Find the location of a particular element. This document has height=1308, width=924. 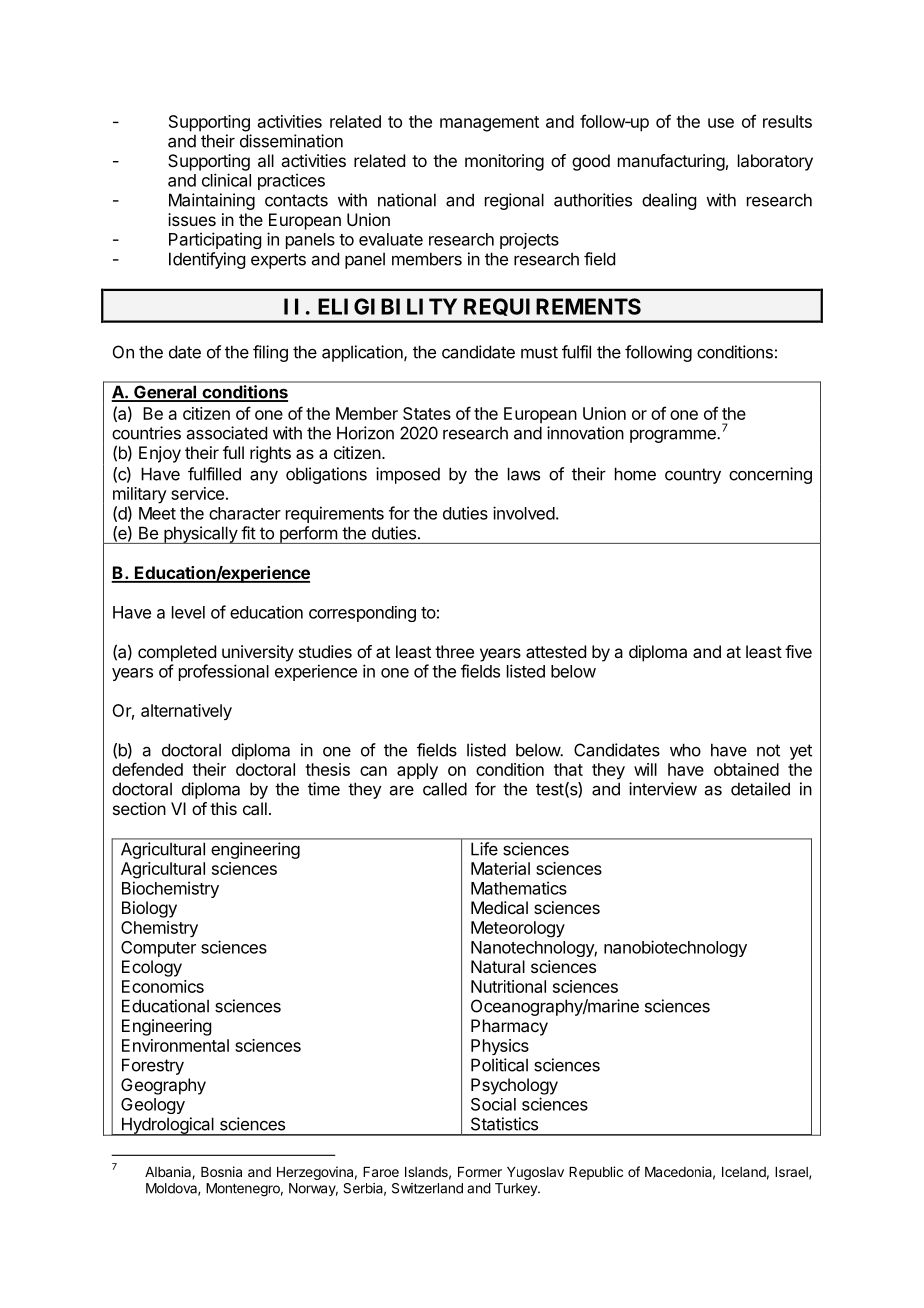

must is located at coordinates (539, 352).
